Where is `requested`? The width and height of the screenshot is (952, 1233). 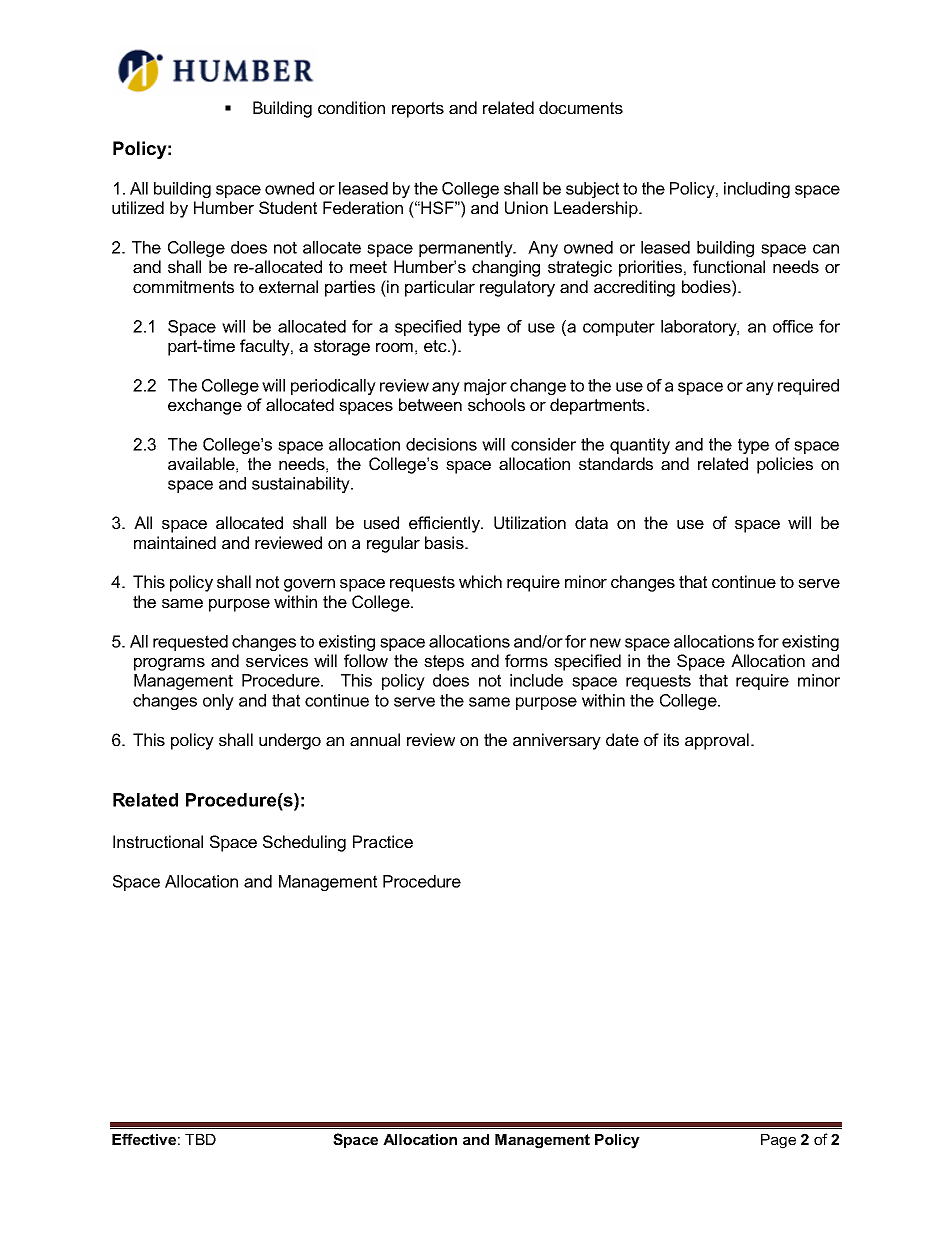 requested is located at coordinates (190, 643).
